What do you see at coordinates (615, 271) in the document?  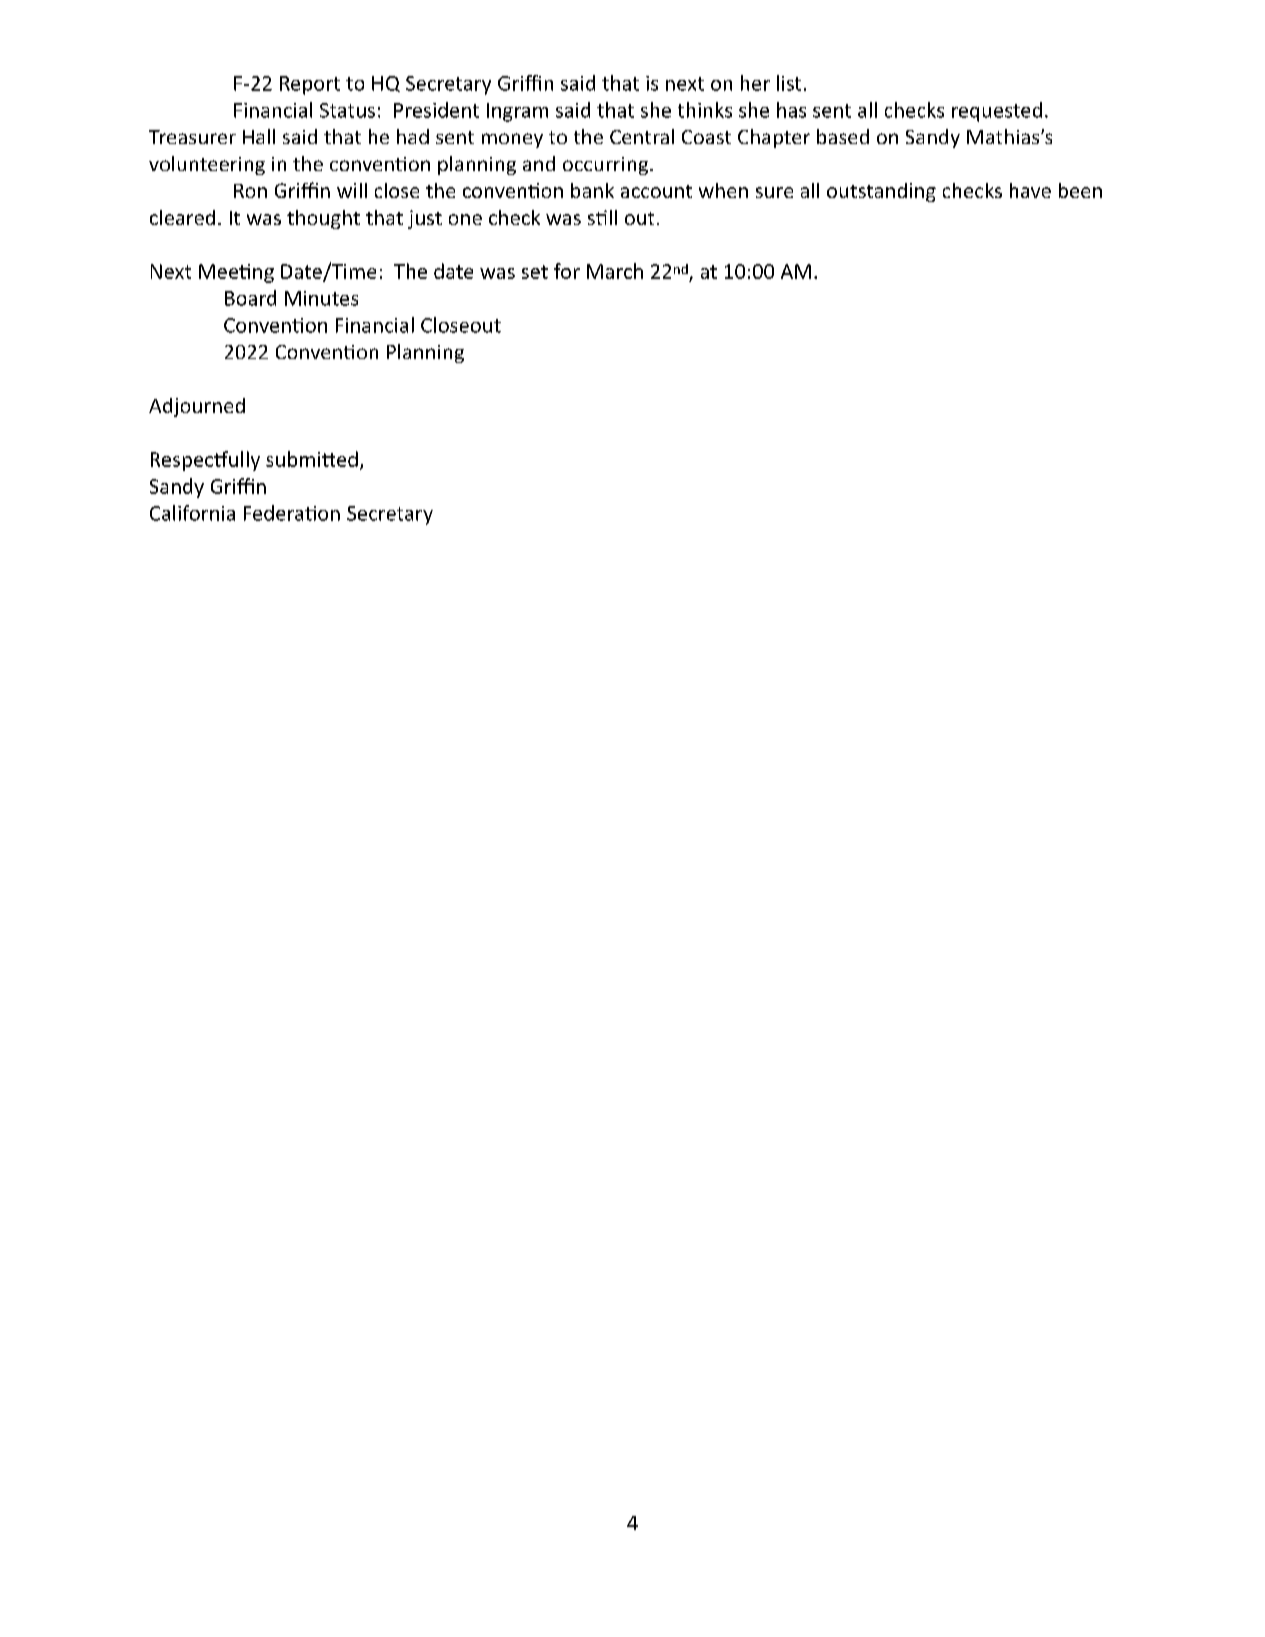 I see `March` at bounding box center [615, 271].
